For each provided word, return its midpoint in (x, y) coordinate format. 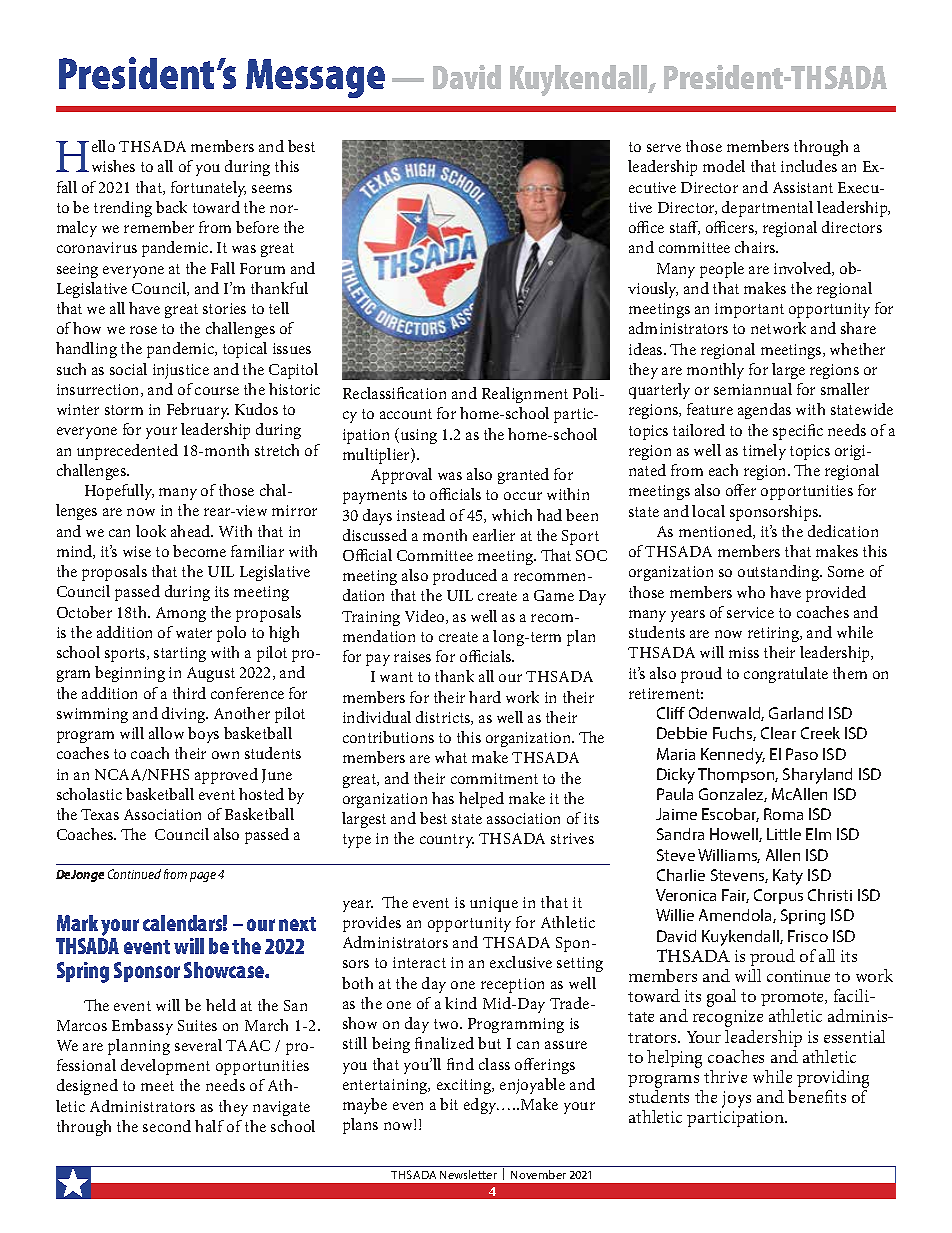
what (451, 757)
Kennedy (733, 756)
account (406, 414)
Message (315, 78)
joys (736, 1099)
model (724, 166)
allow (166, 733)
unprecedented (127, 452)
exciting (465, 1086)
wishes (113, 166)
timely (764, 452)
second (167, 1126)
